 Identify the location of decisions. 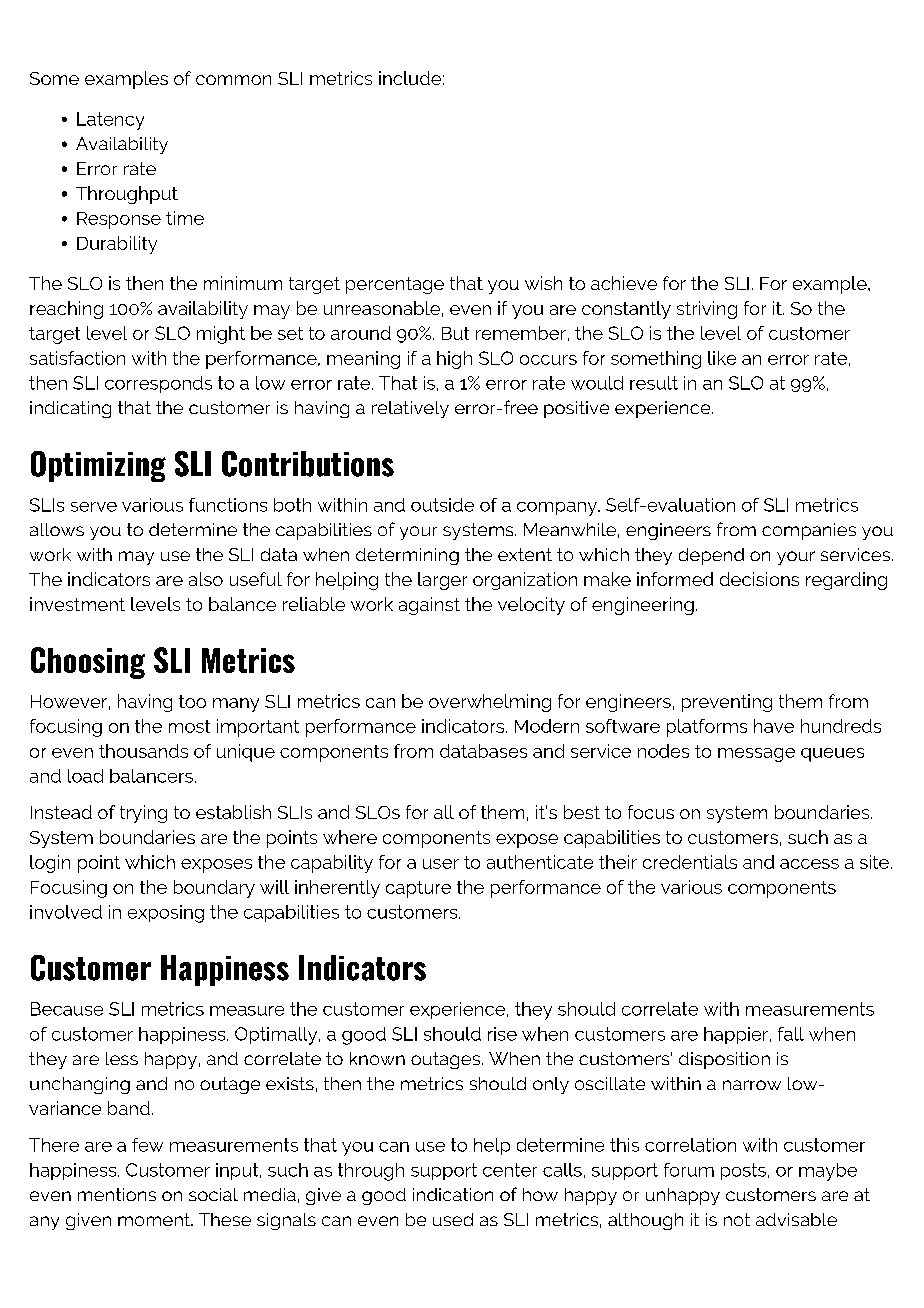
(759, 579).
